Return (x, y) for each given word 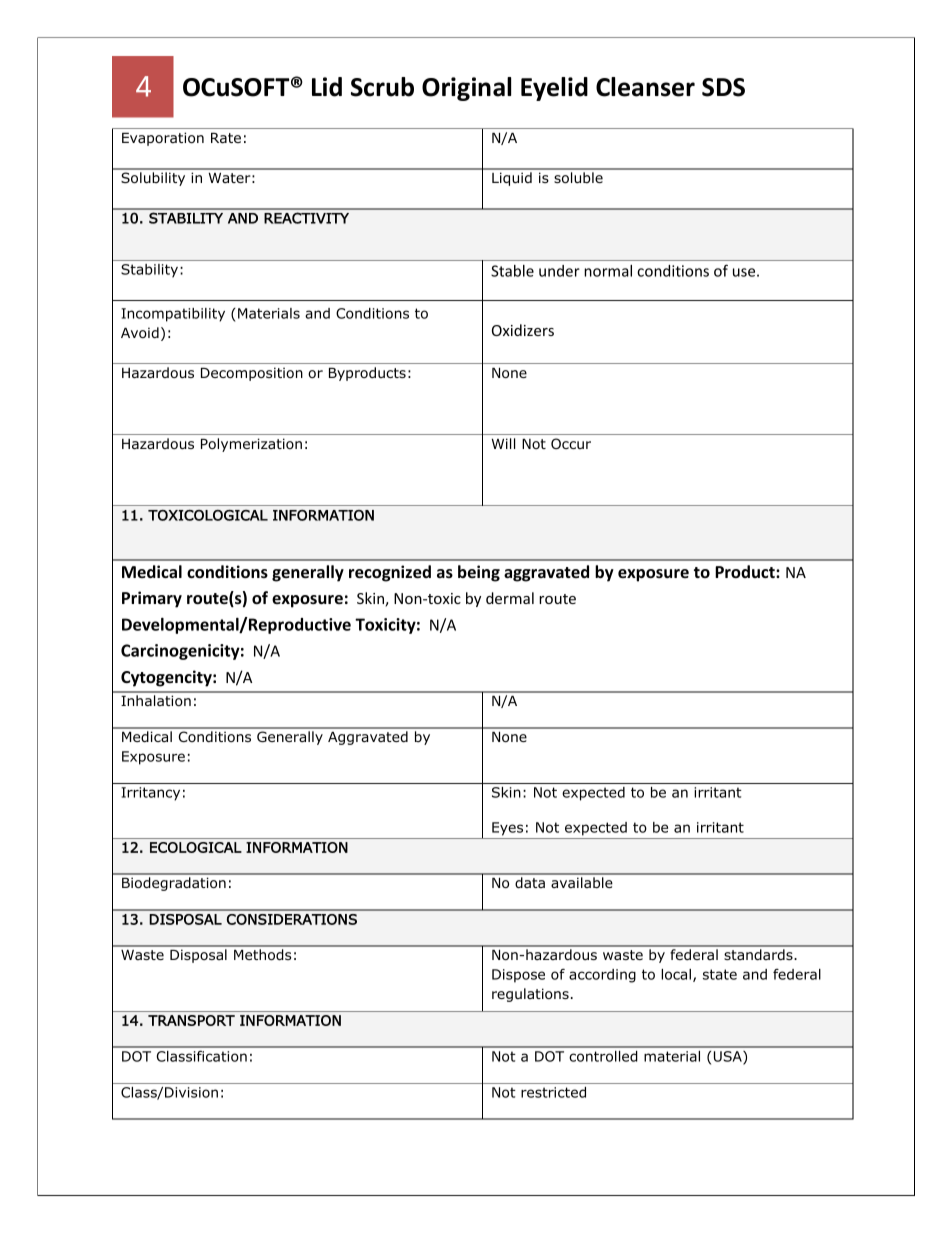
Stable (512, 271)
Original (466, 89)
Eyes (507, 829)
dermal (510, 598)
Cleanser (645, 87)
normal (608, 271)
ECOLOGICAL (196, 847)
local (676, 974)
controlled (603, 1056)
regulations (530, 995)
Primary (152, 599)
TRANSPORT (191, 1020)
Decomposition (252, 374)
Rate (226, 138)
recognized (390, 573)
